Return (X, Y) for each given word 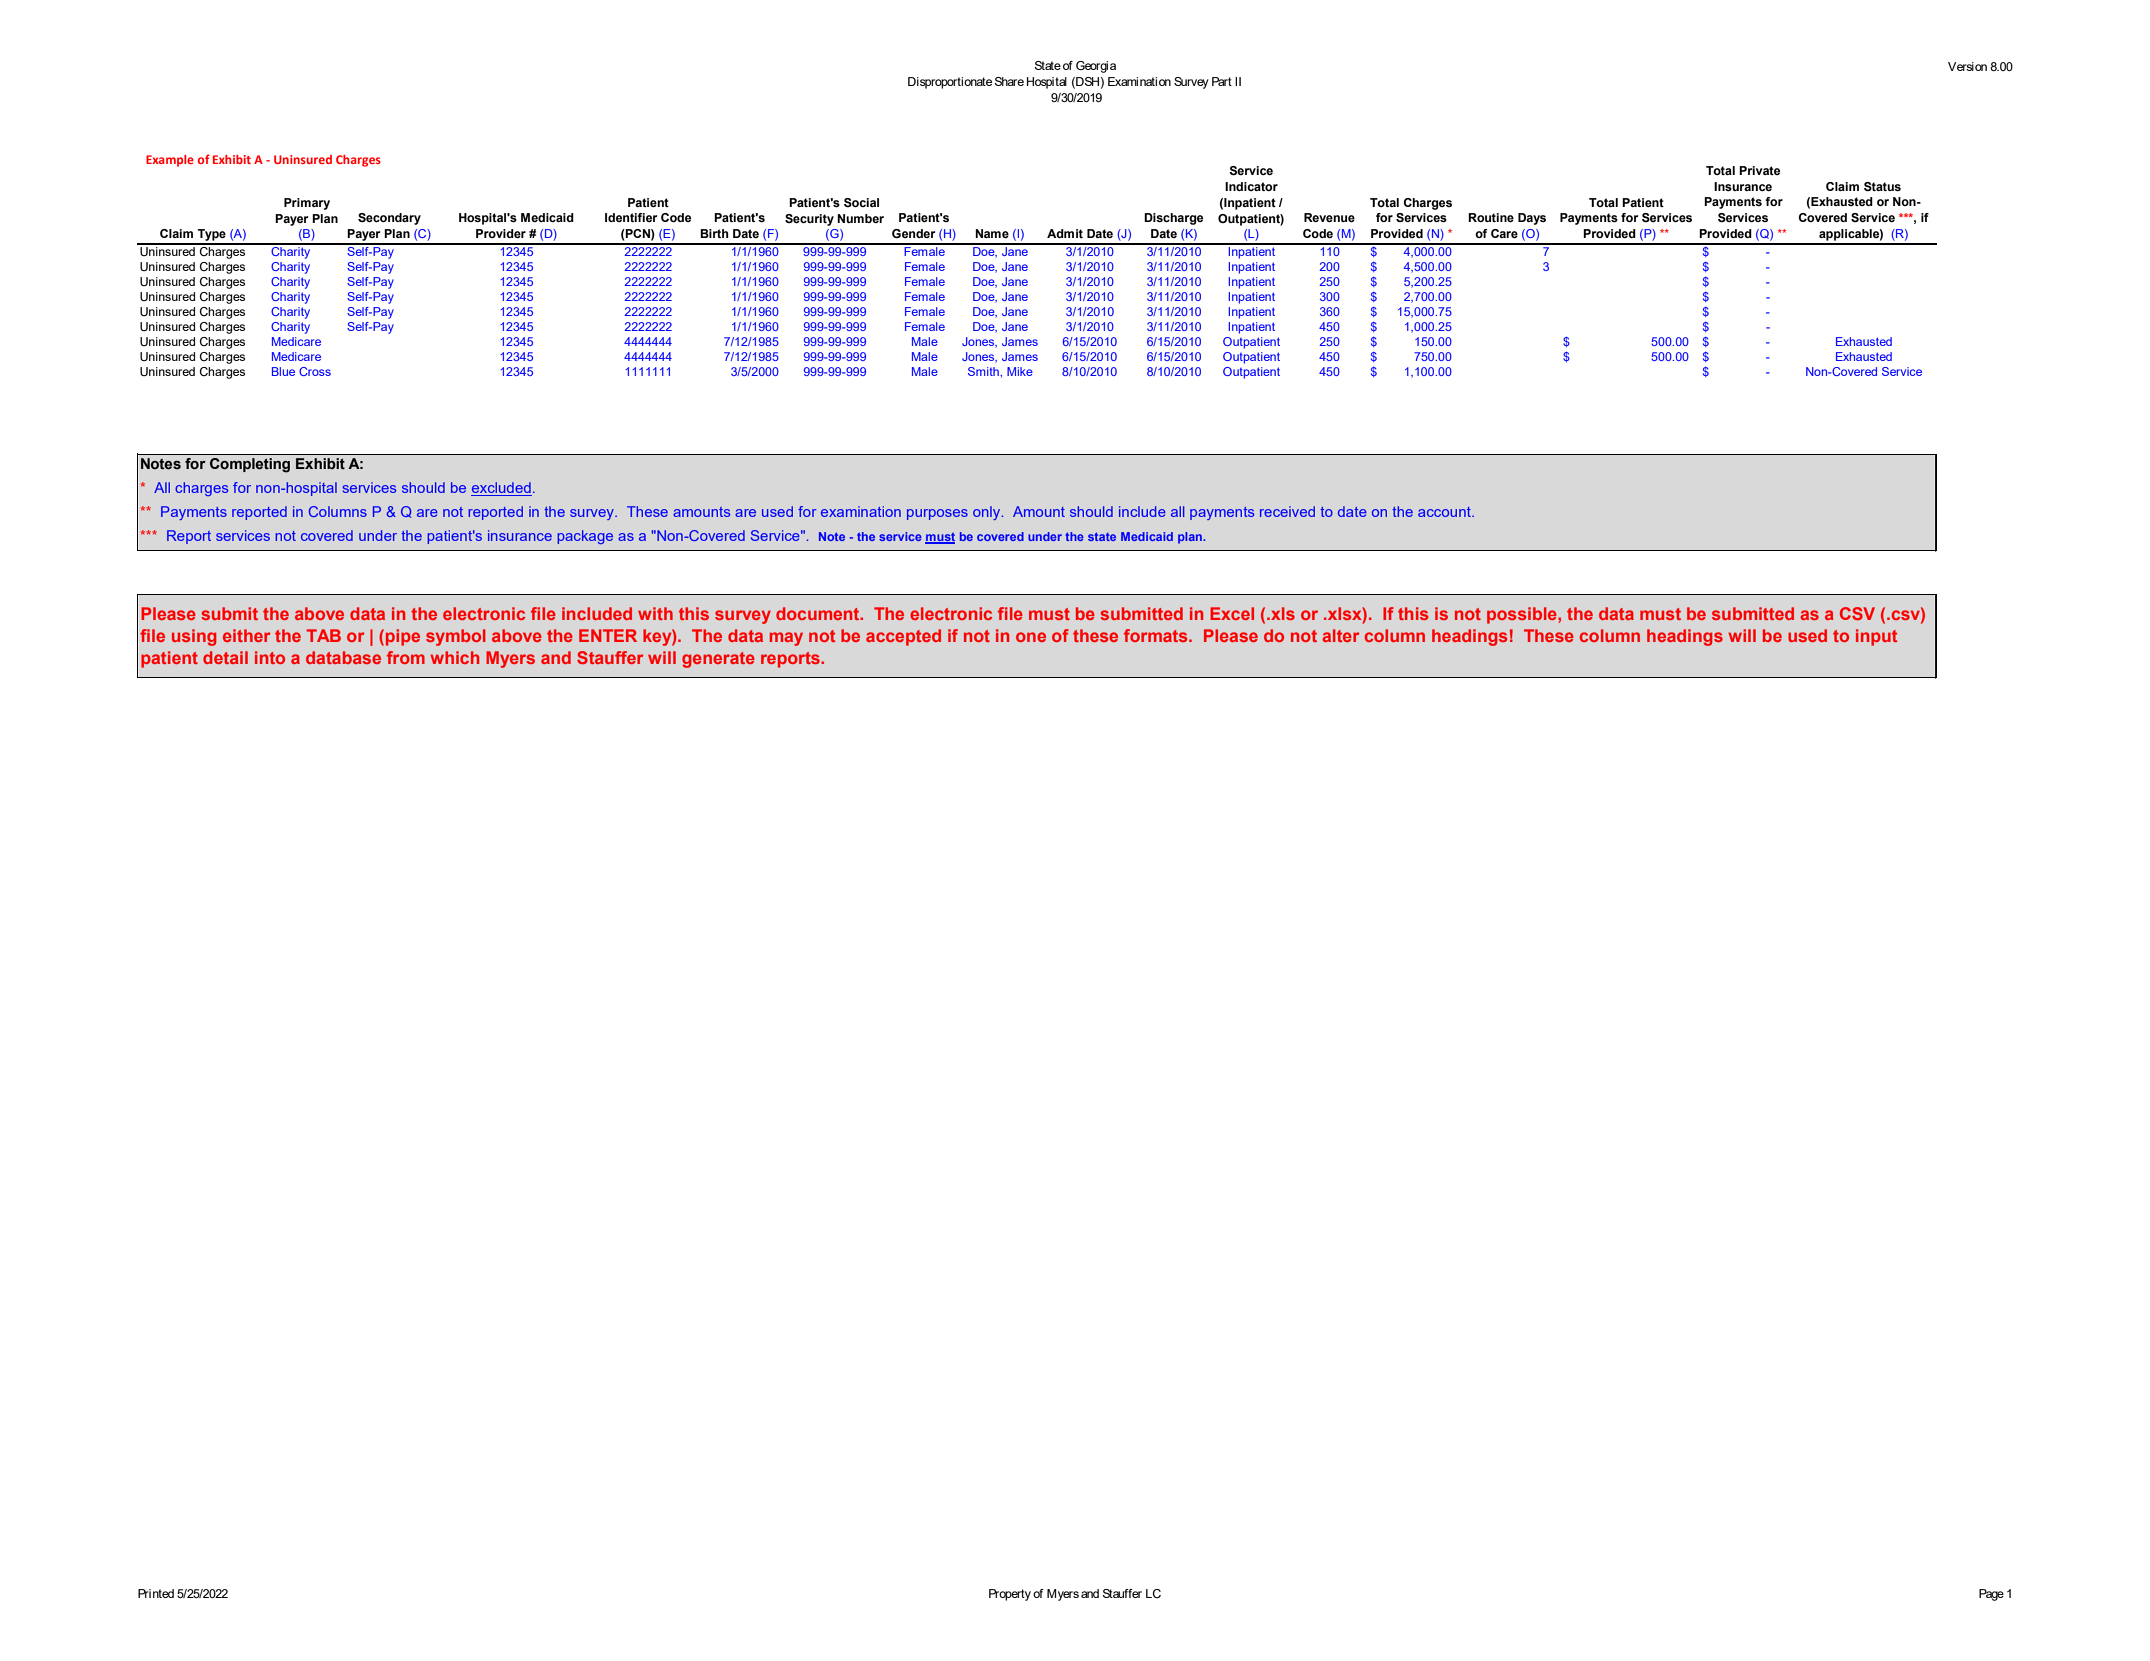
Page (1991, 1595)
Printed (156, 1593)
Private (1759, 170)
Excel (1232, 613)
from (406, 657)
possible (1523, 615)
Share (1009, 81)
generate (718, 660)
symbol (456, 637)
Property (1010, 1595)
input (1876, 637)
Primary (307, 204)
